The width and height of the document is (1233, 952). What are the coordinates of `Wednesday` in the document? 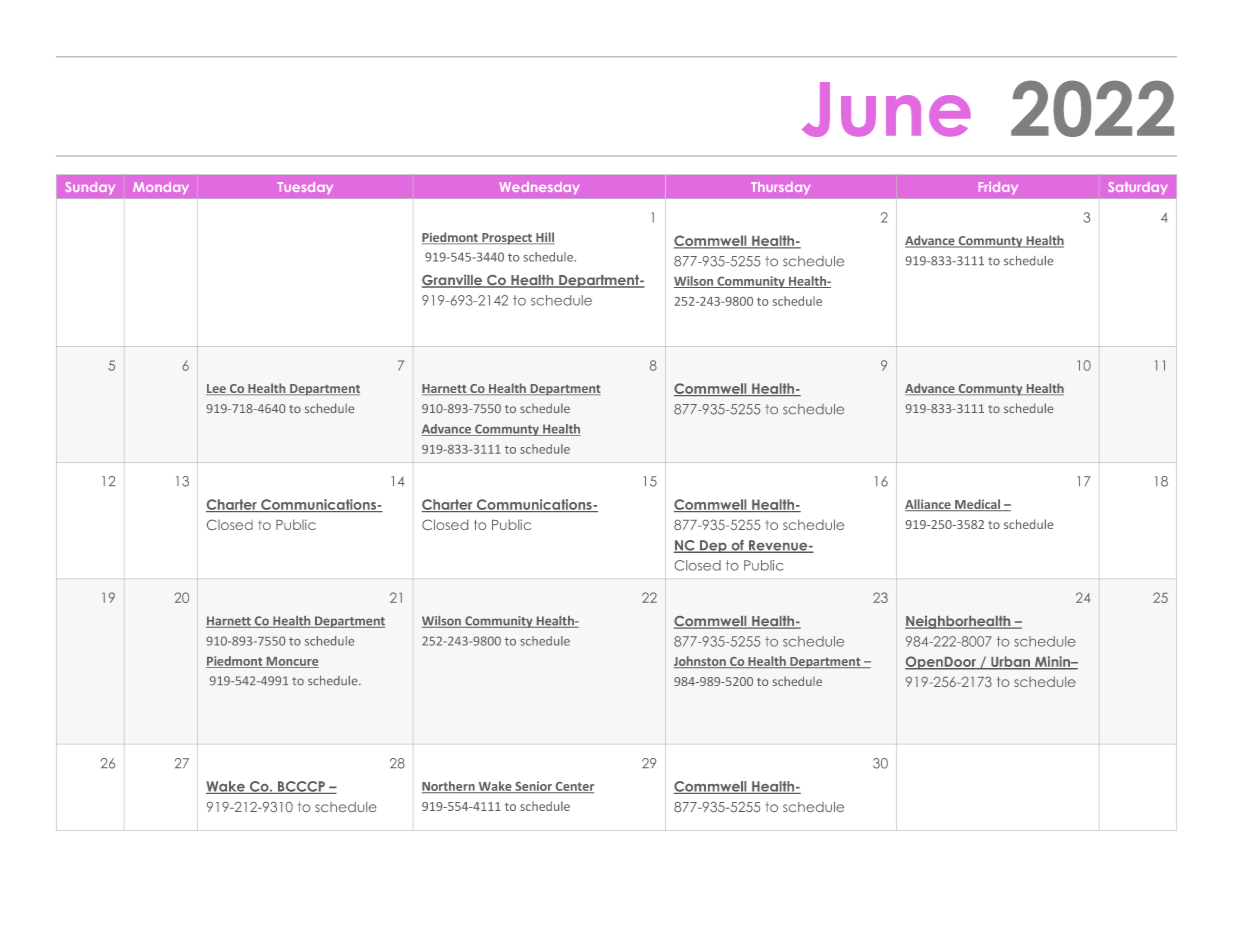 It's located at (539, 188).
